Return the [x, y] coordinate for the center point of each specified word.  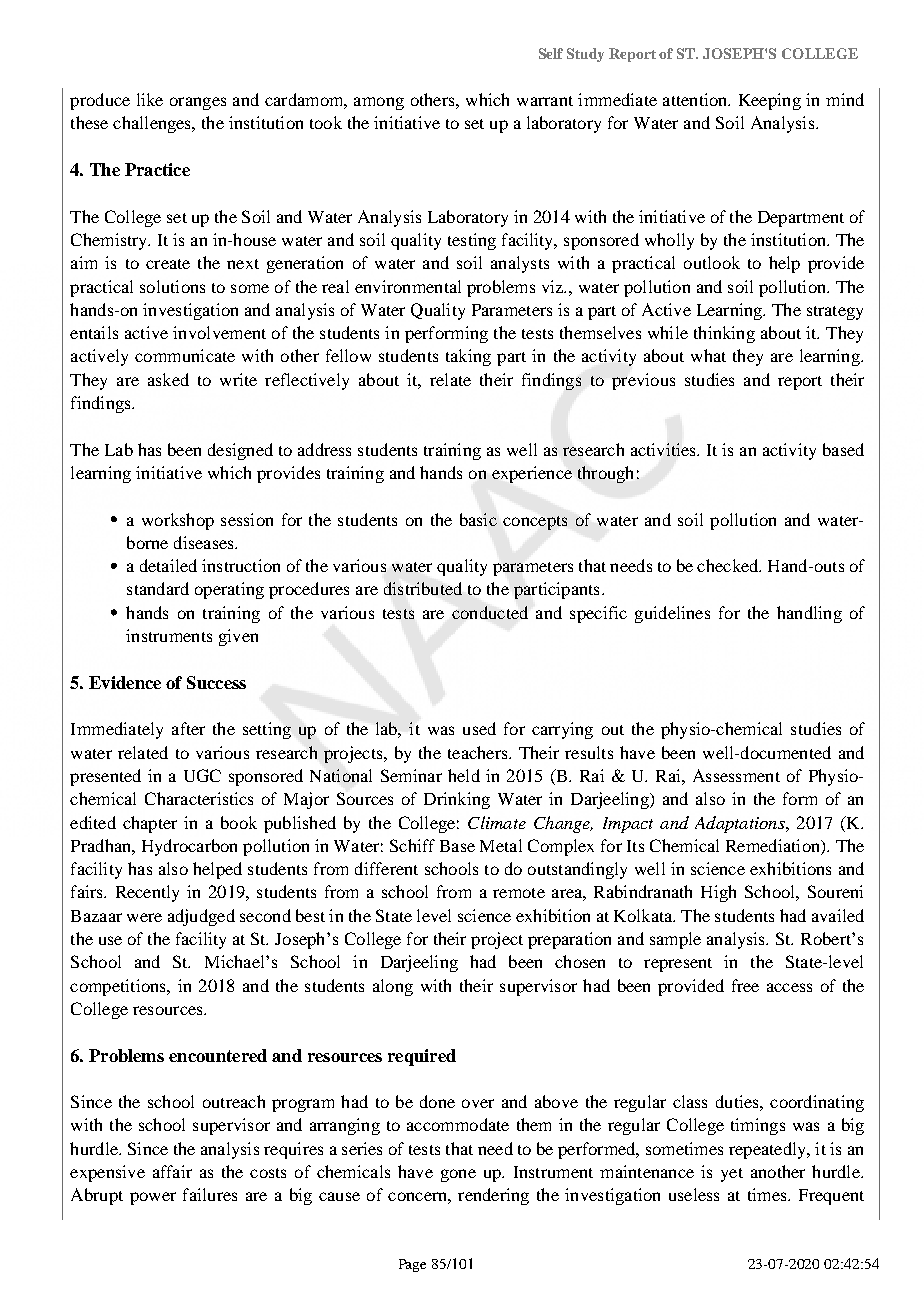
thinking [724, 334]
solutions [172, 286]
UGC [202, 775]
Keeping [770, 101]
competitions [119, 987]
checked [729, 565]
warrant [545, 101]
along [393, 987]
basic [478, 519]
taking [468, 357]
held [464, 775]
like [150, 99]
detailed [168, 565]
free [745, 985]
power [153, 1198]
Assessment [736, 775]
